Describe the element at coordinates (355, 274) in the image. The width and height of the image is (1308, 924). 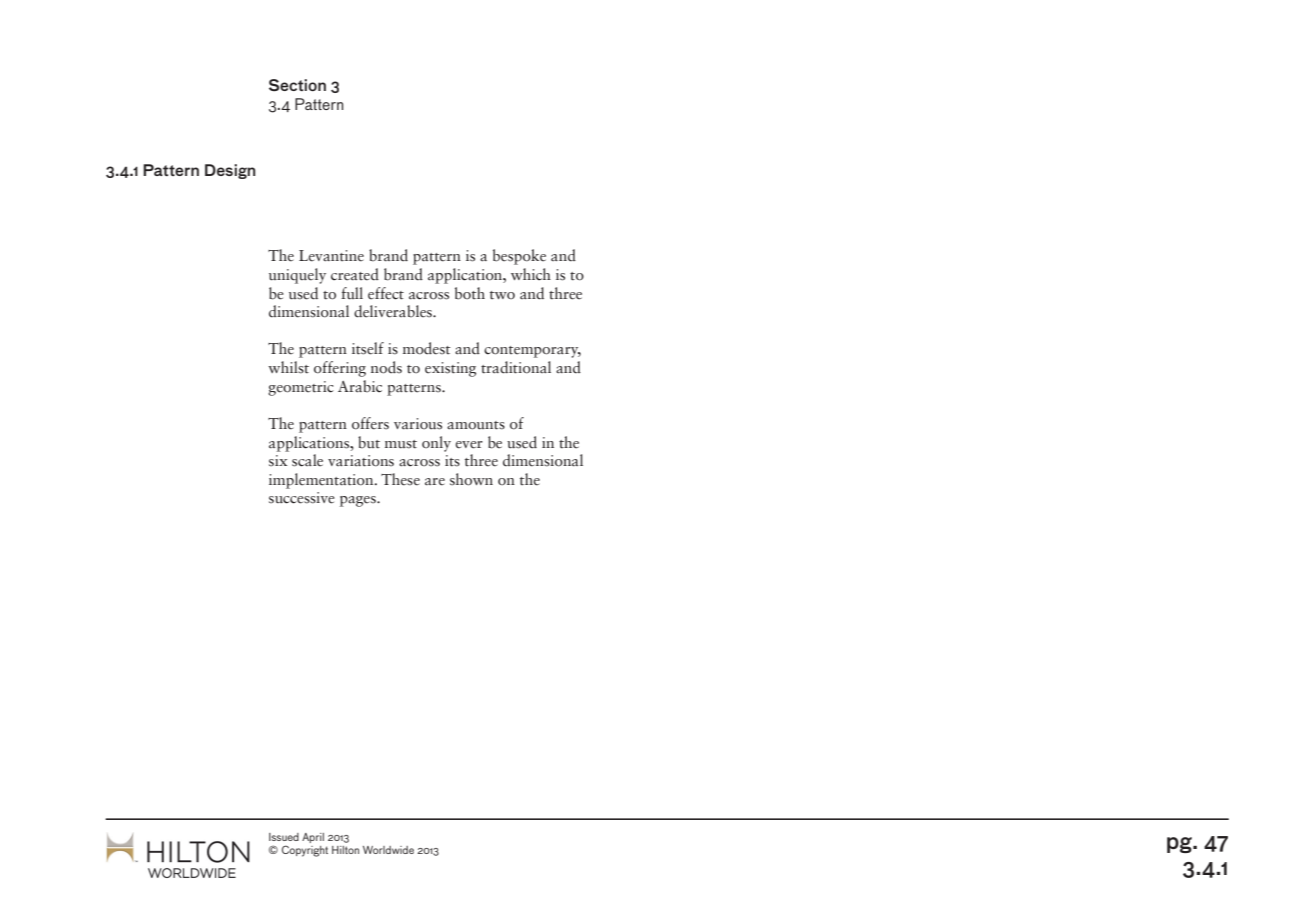
I see `created` at that location.
